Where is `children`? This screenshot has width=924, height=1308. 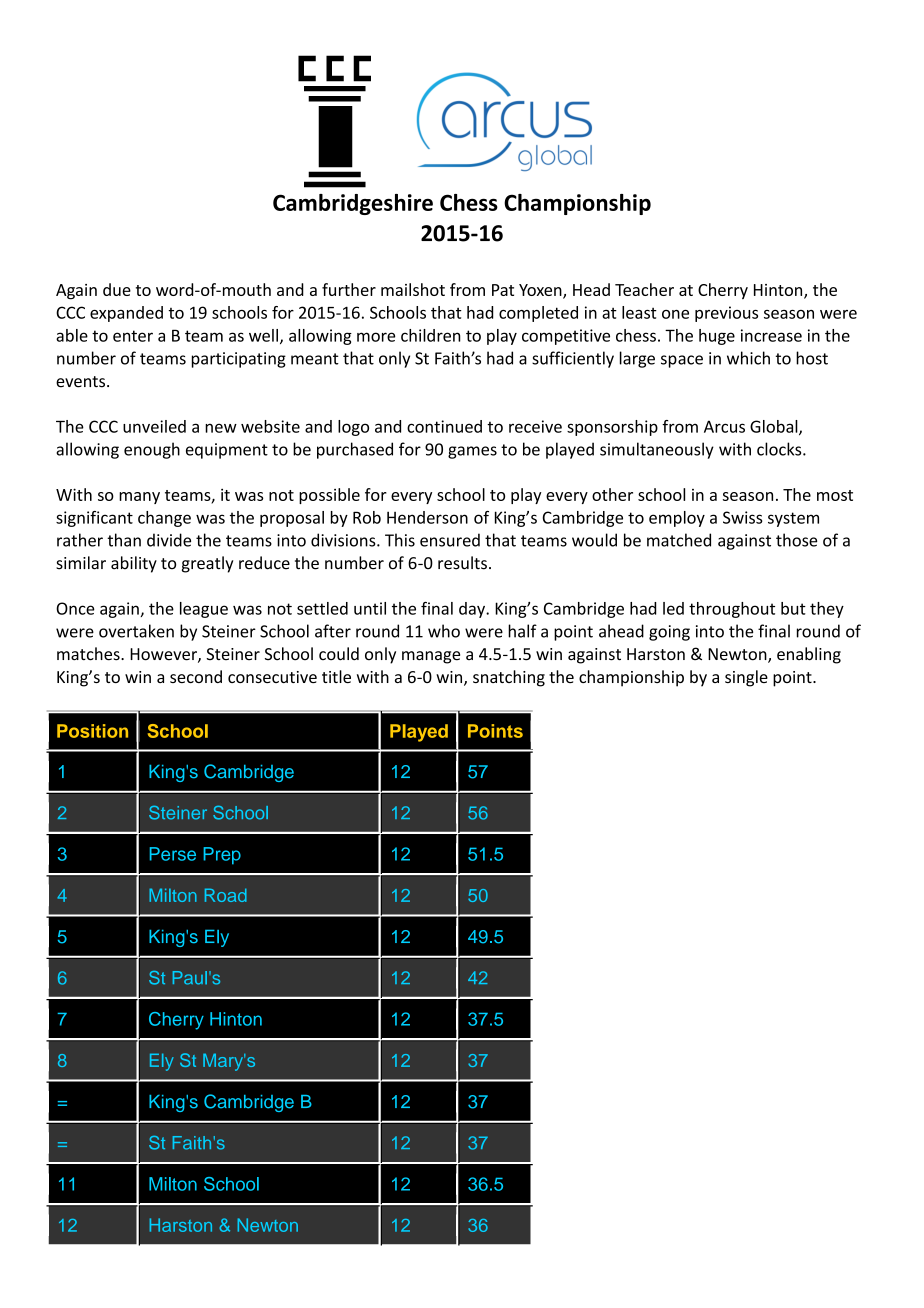
children is located at coordinates (431, 335).
